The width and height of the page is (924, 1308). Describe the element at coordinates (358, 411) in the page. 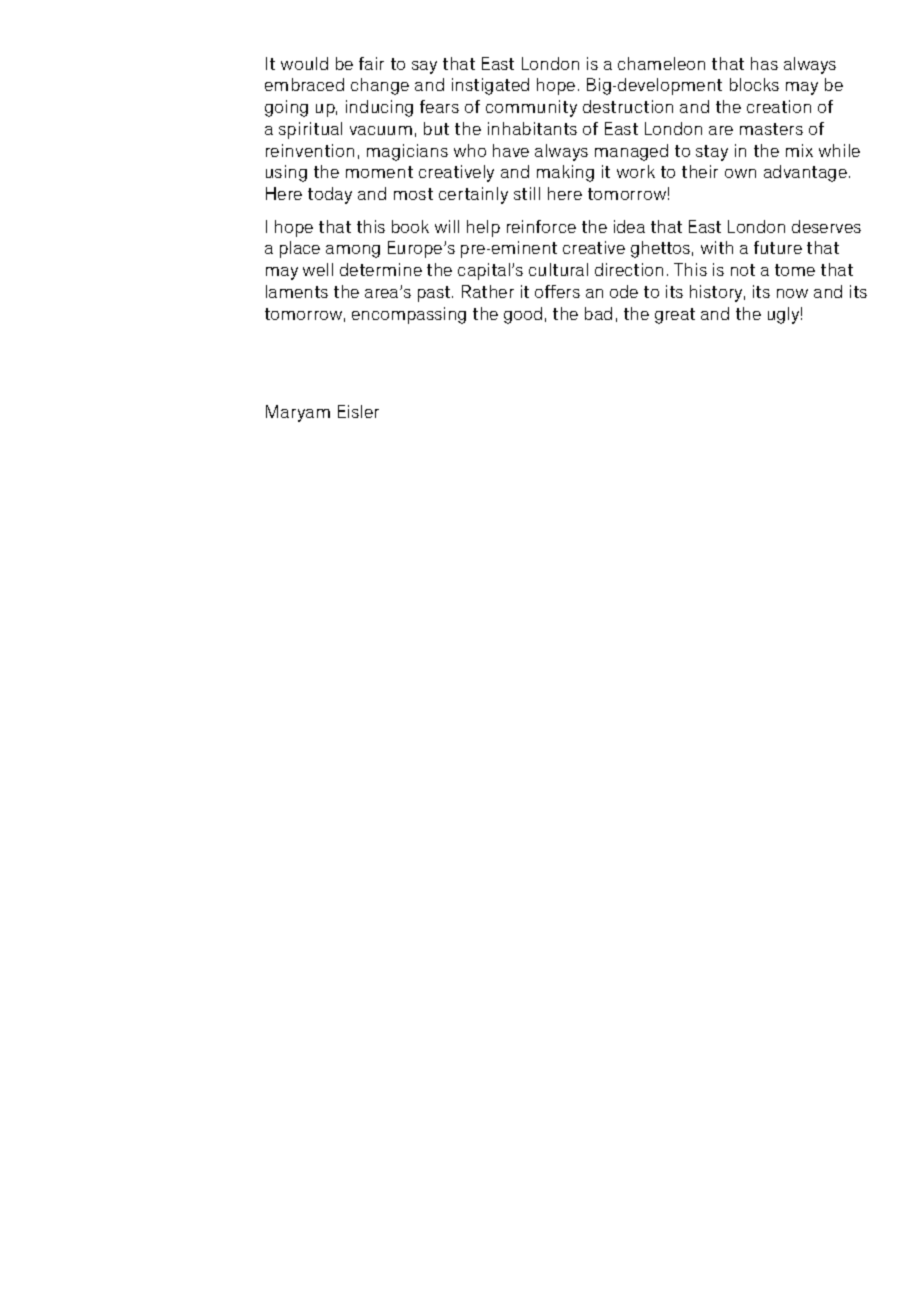

I see `Eisler` at that location.
